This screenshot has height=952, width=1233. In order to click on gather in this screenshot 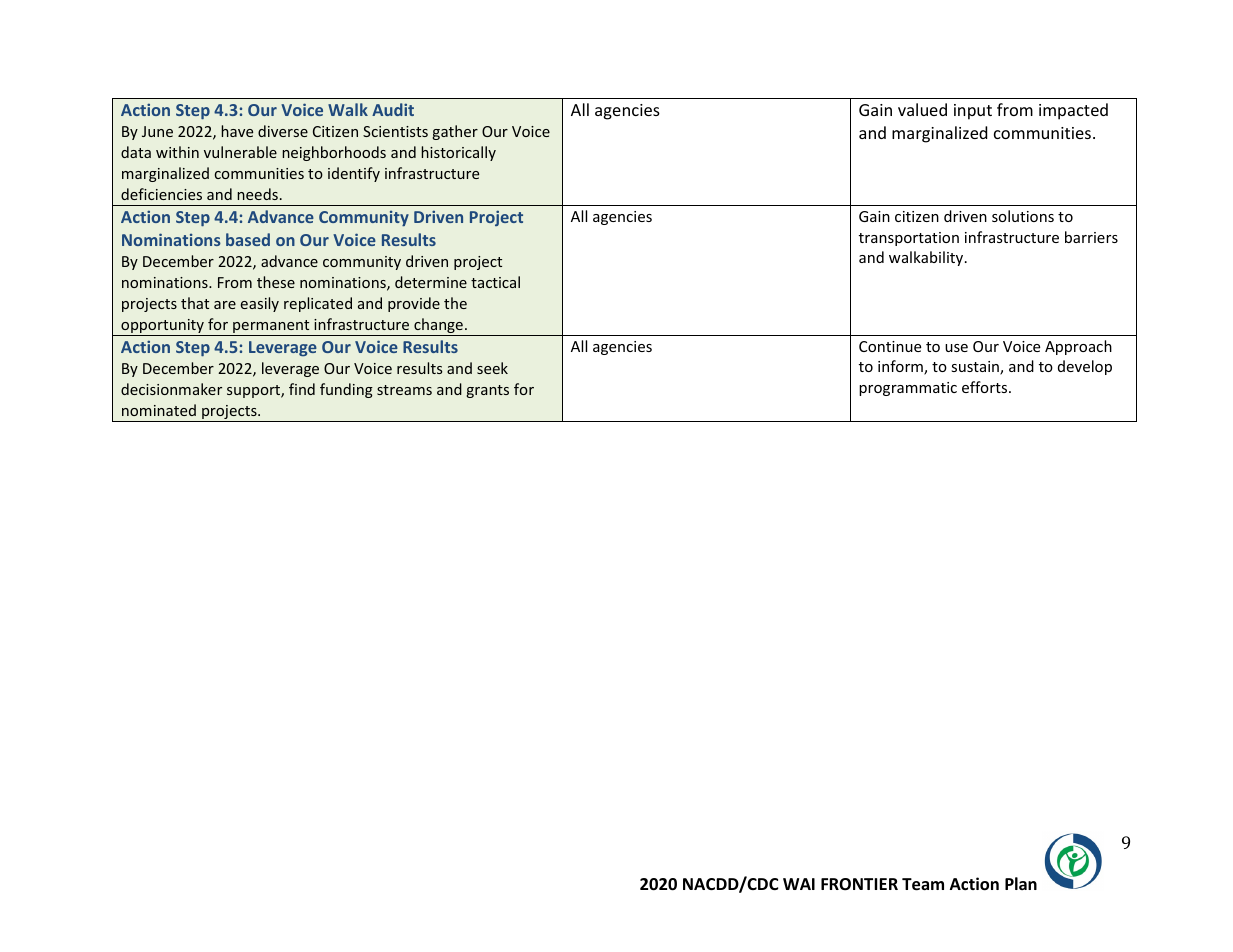, I will do `click(455, 132)`.
